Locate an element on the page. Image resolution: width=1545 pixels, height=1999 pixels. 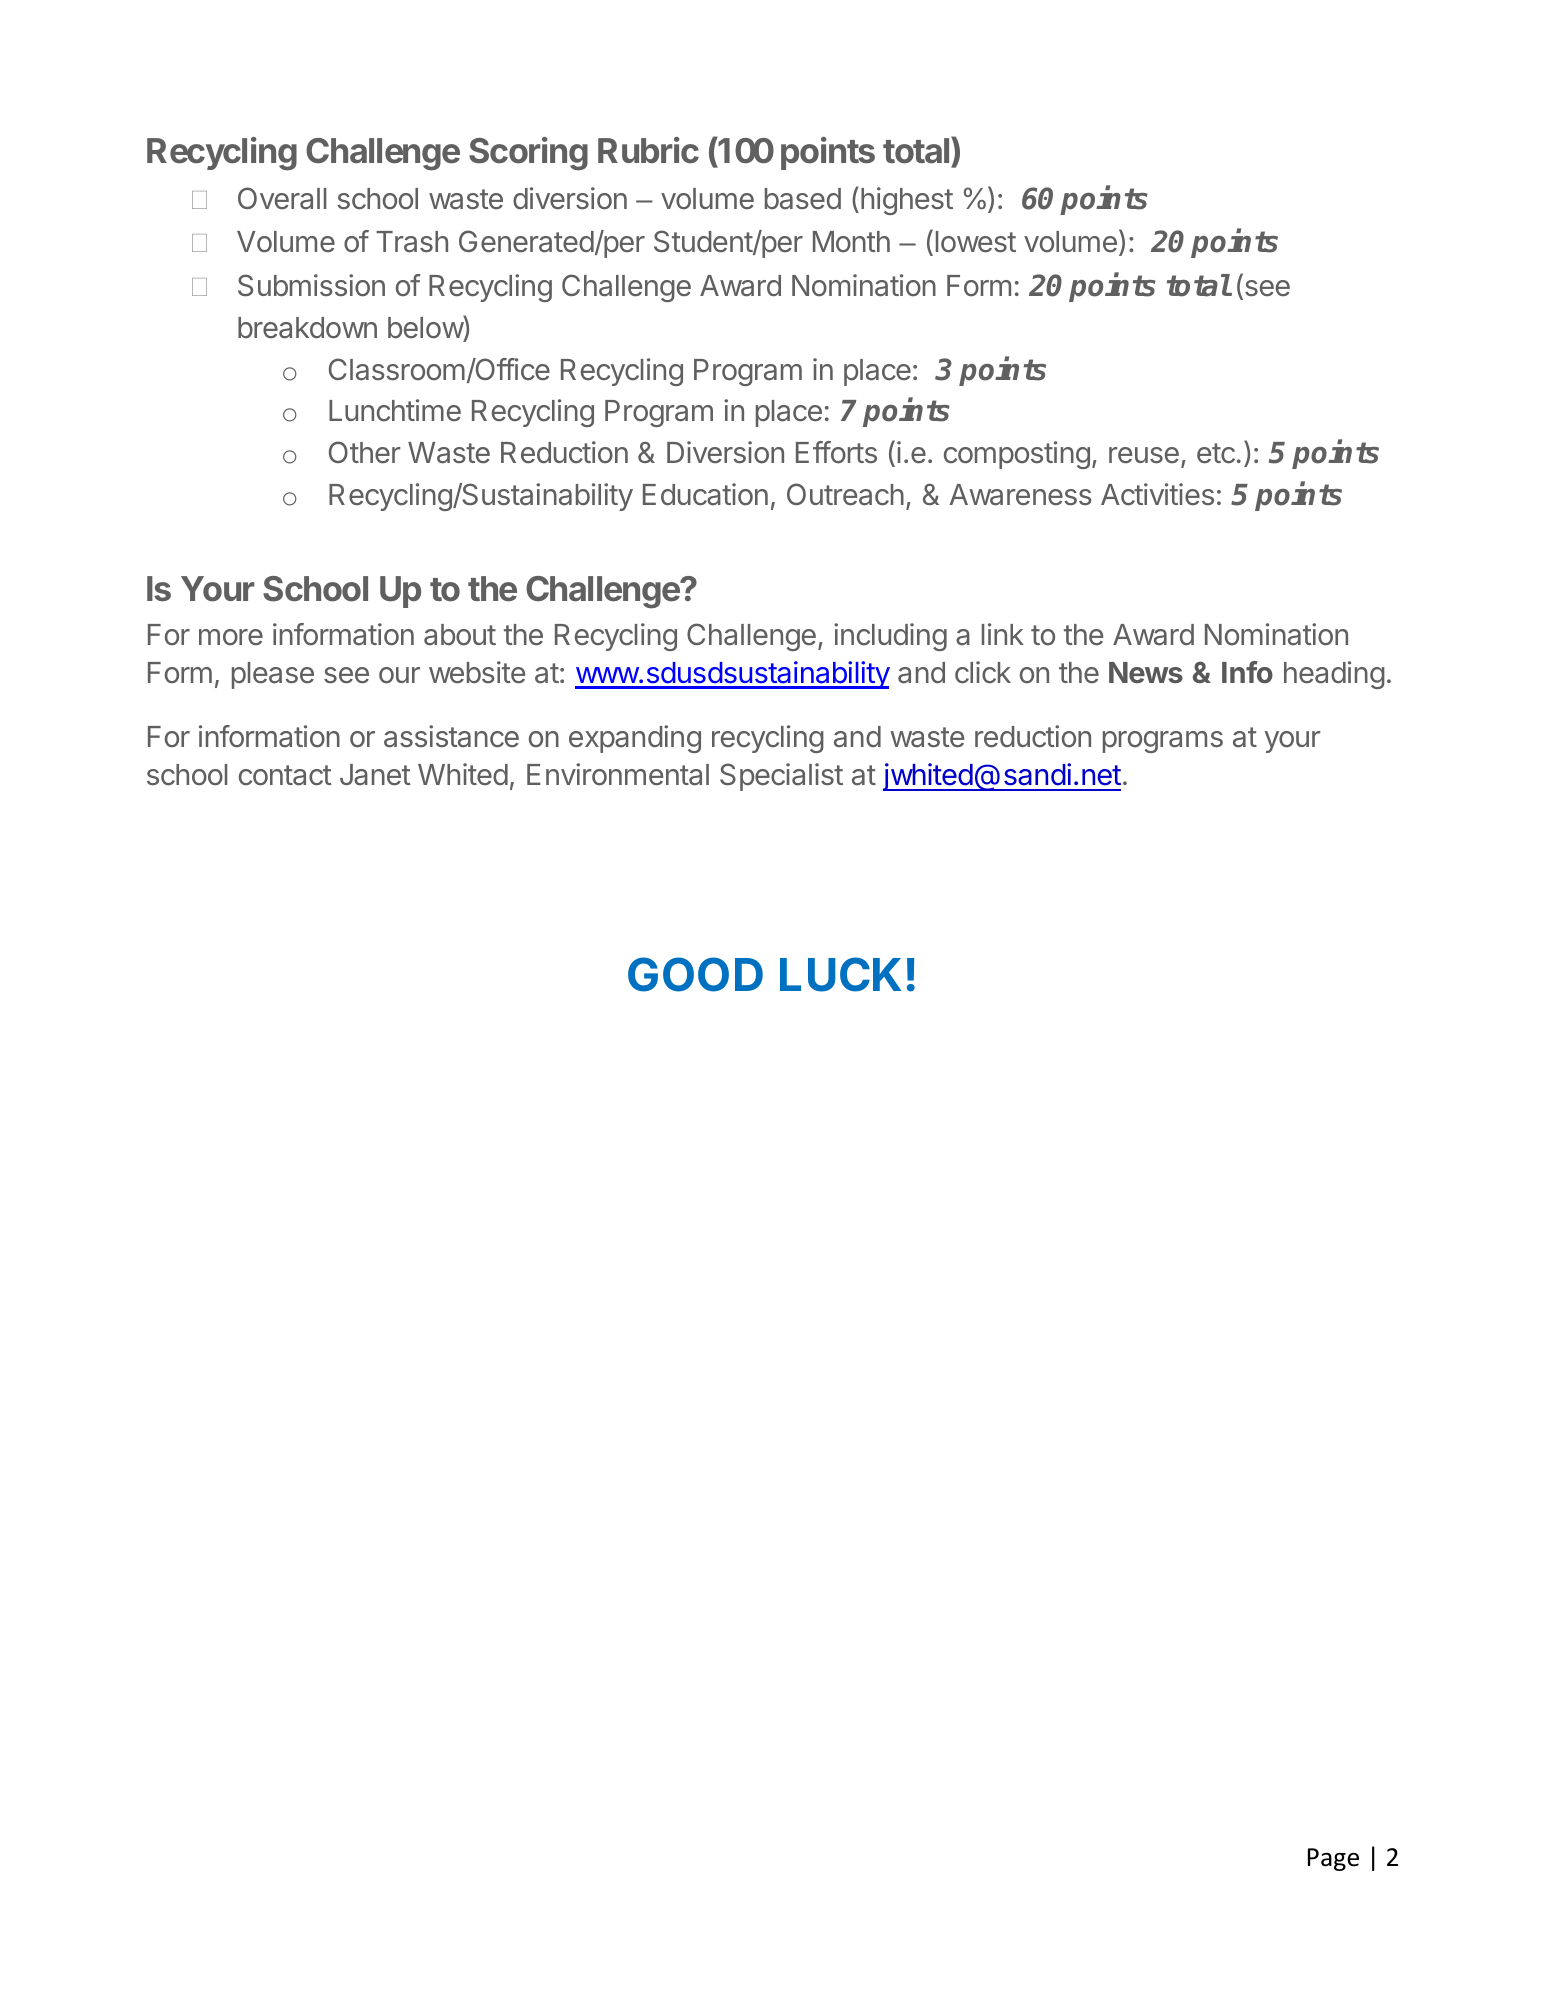
News is located at coordinates (1146, 672).
